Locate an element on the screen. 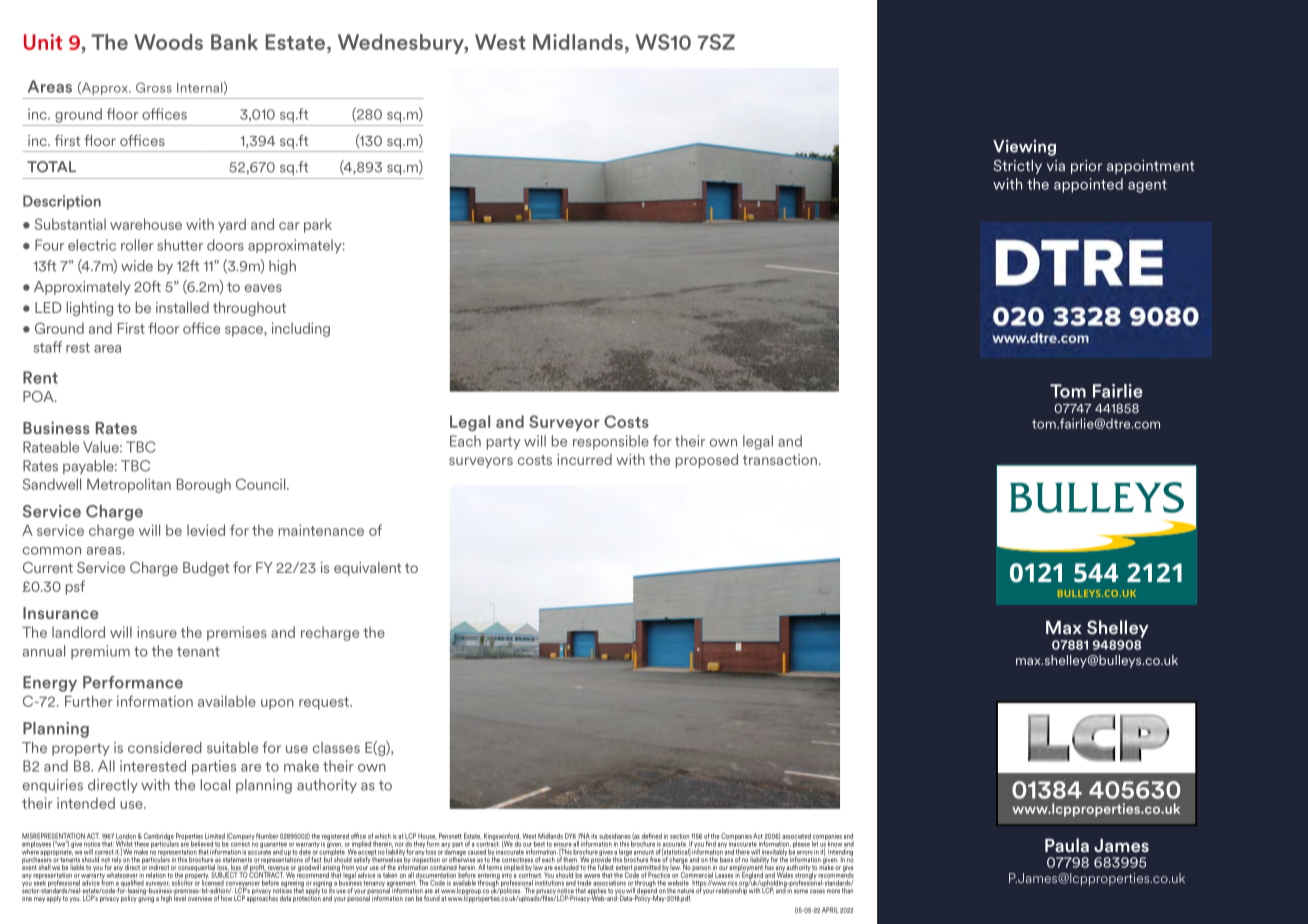  insure is located at coordinates (157, 632).
